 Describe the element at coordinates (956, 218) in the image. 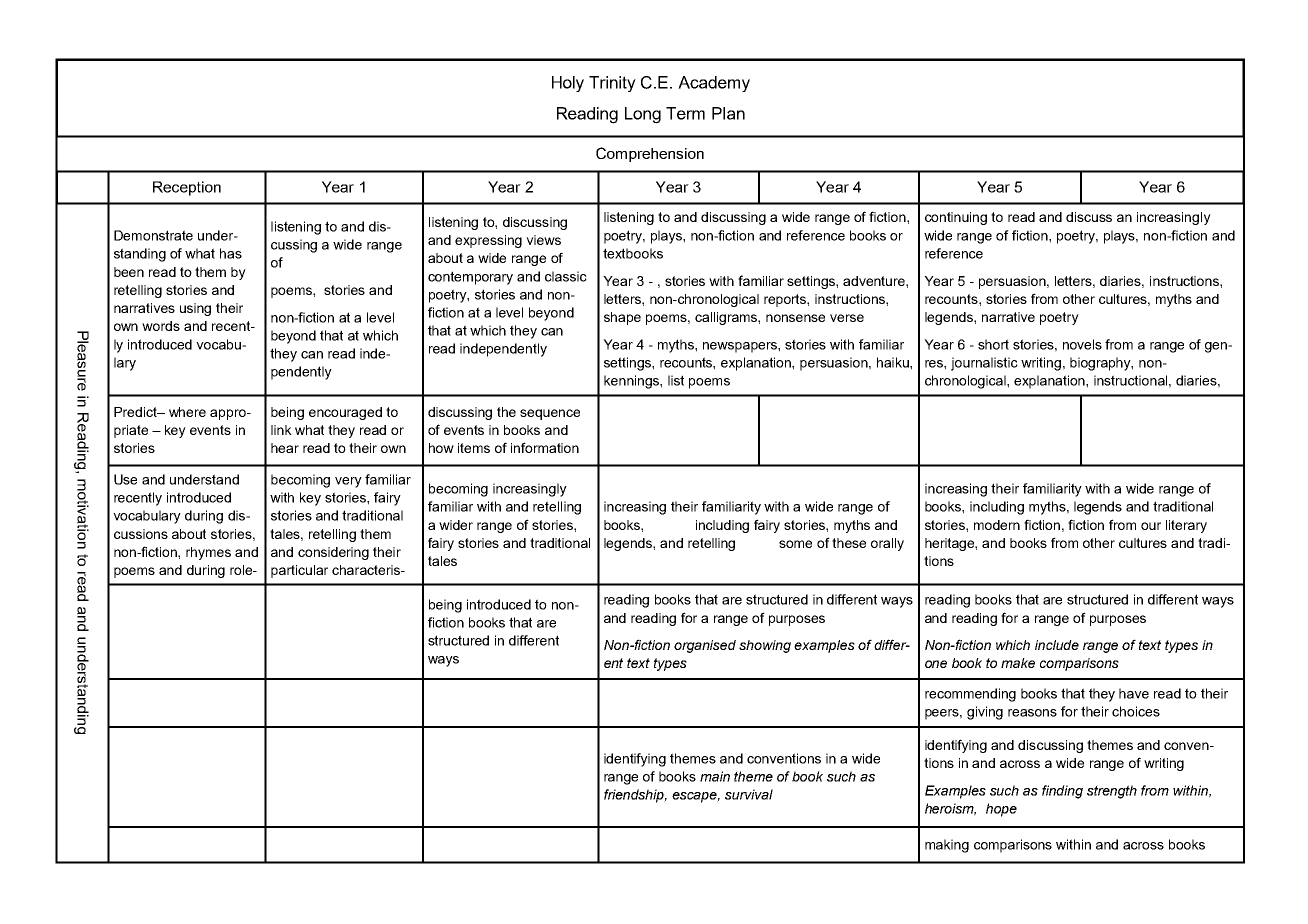

I see `continuing` at that location.
